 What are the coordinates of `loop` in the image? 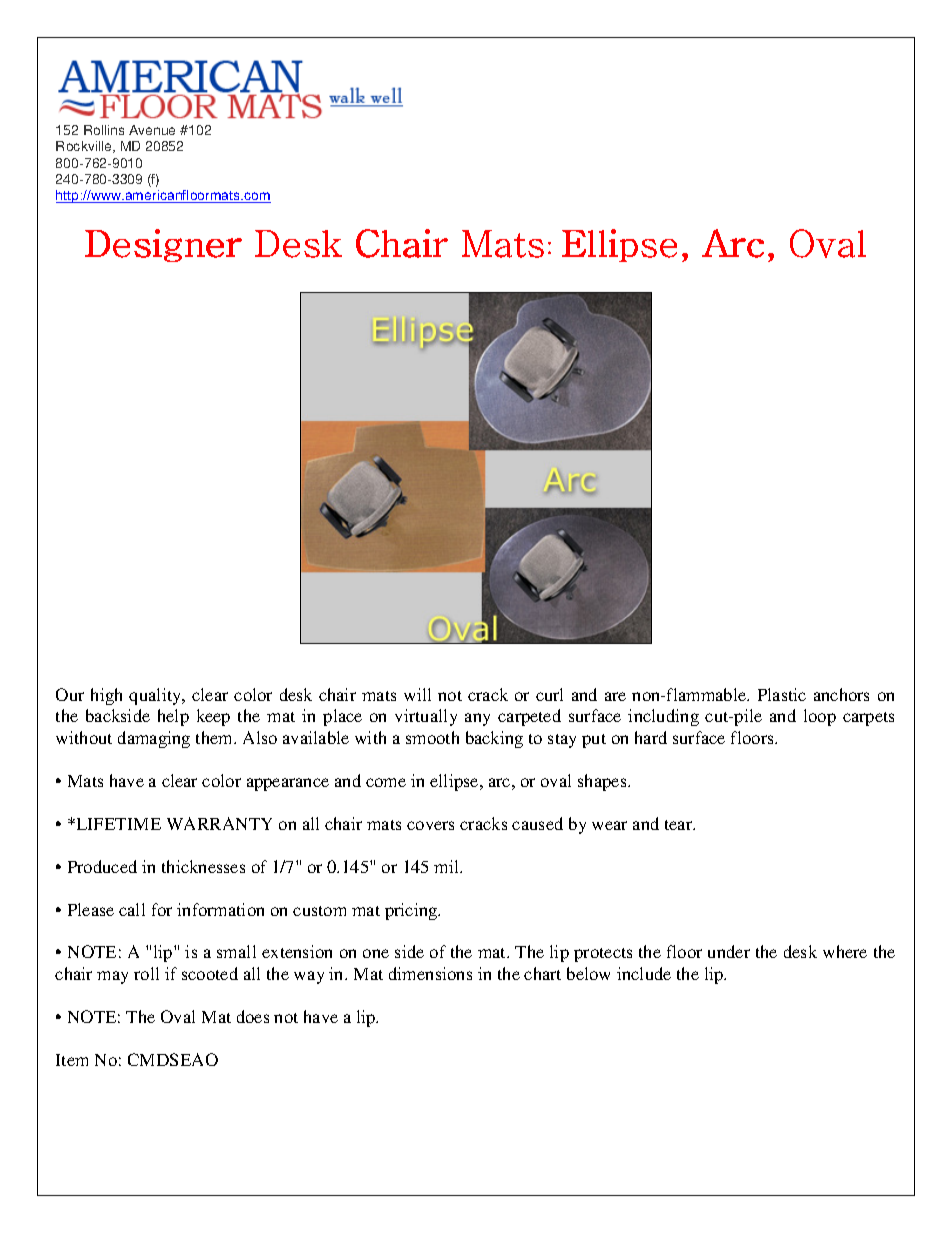 It's located at (820, 717).
